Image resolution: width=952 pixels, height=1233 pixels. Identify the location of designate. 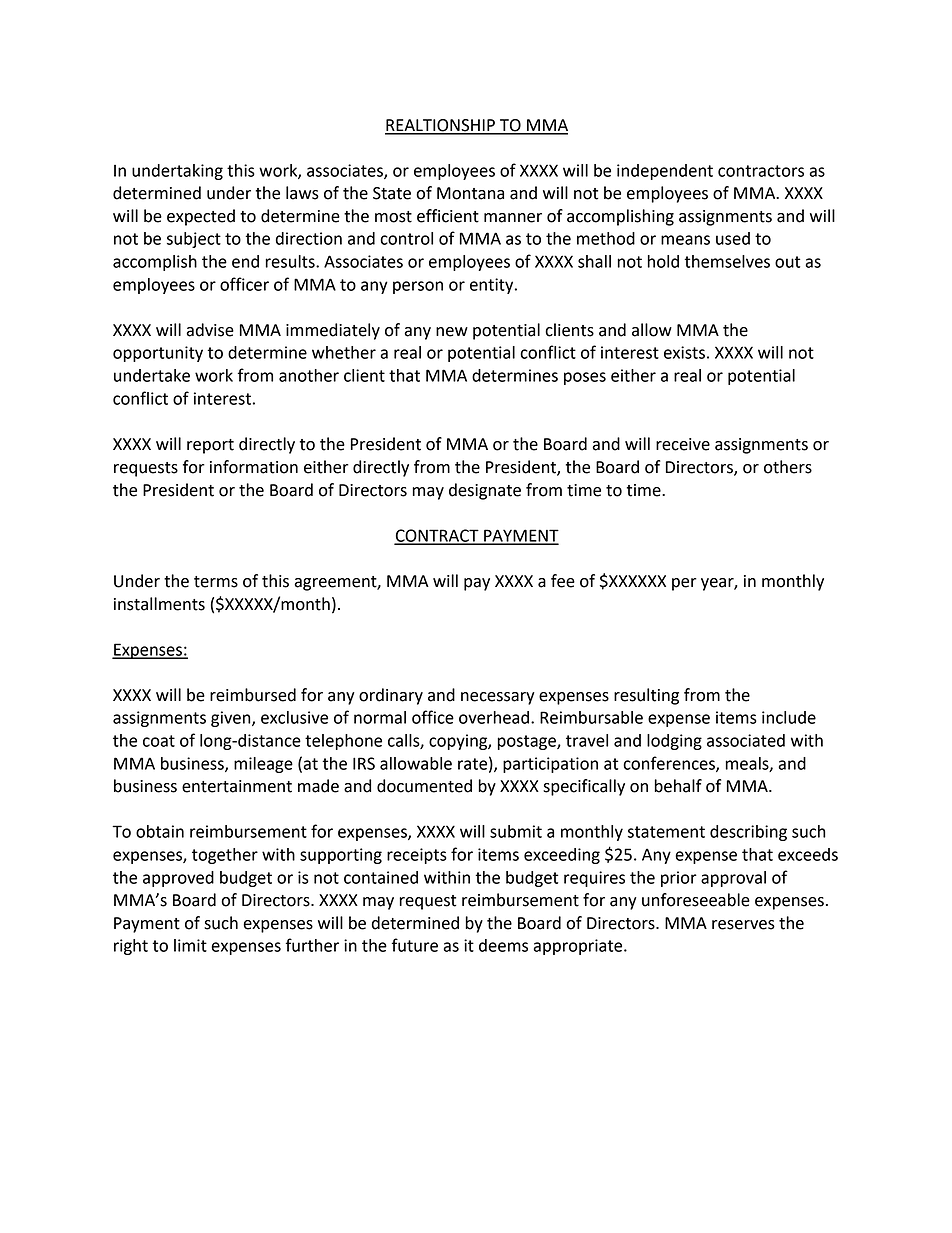
(485, 491).
